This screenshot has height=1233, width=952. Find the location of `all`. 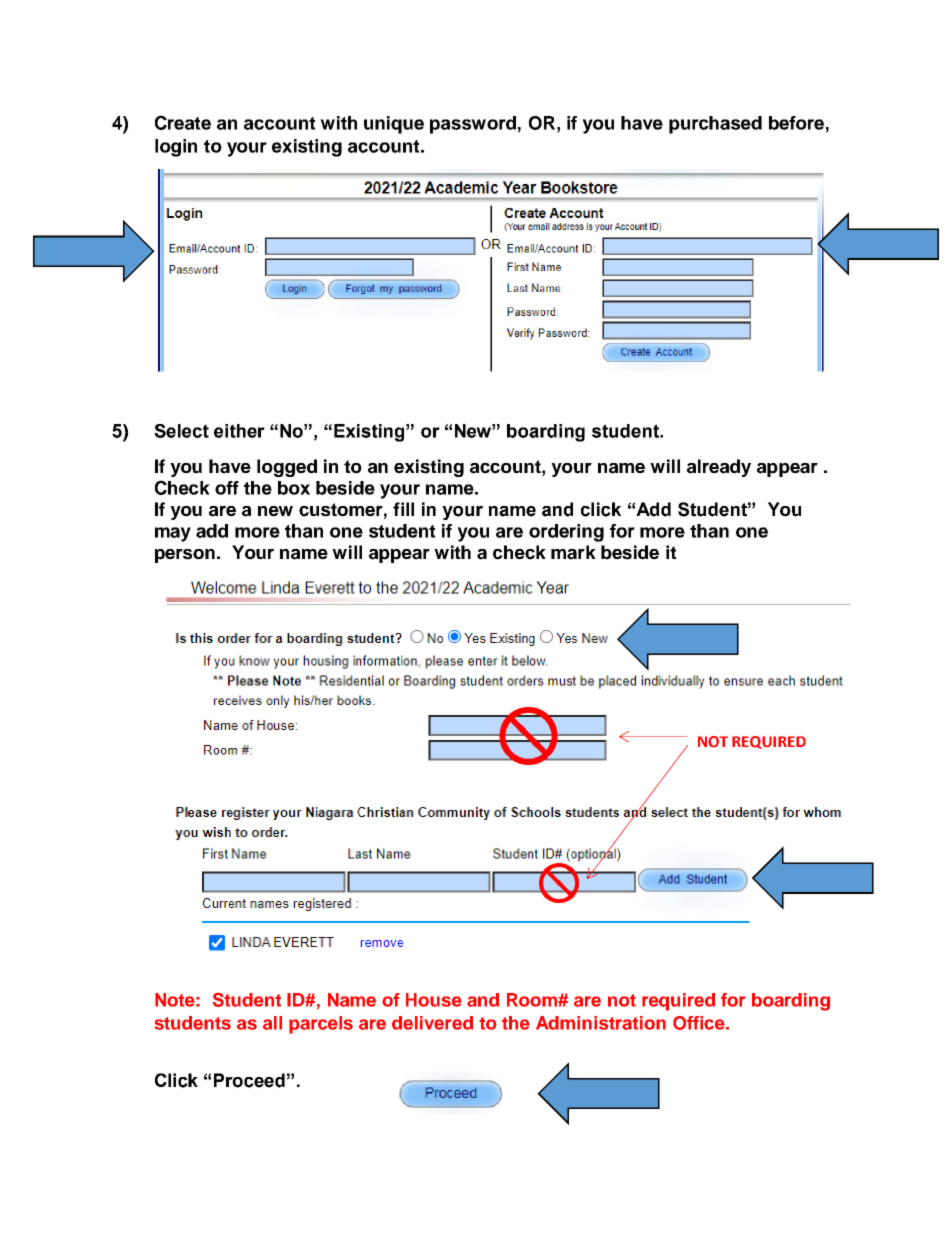

all is located at coordinates (272, 1023).
